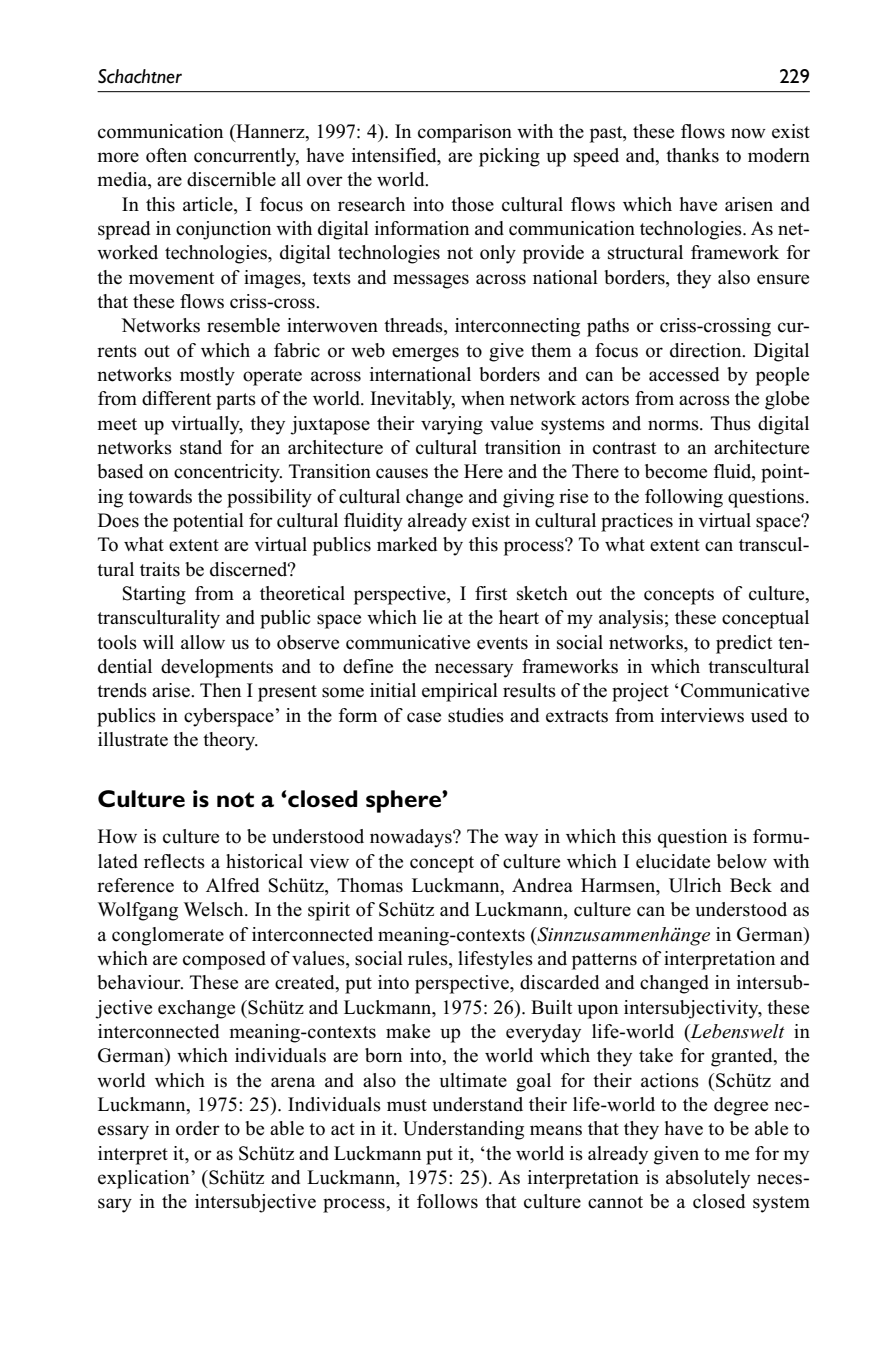 This document has width=896, height=1345. I want to click on Thus, so click(731, 423).
